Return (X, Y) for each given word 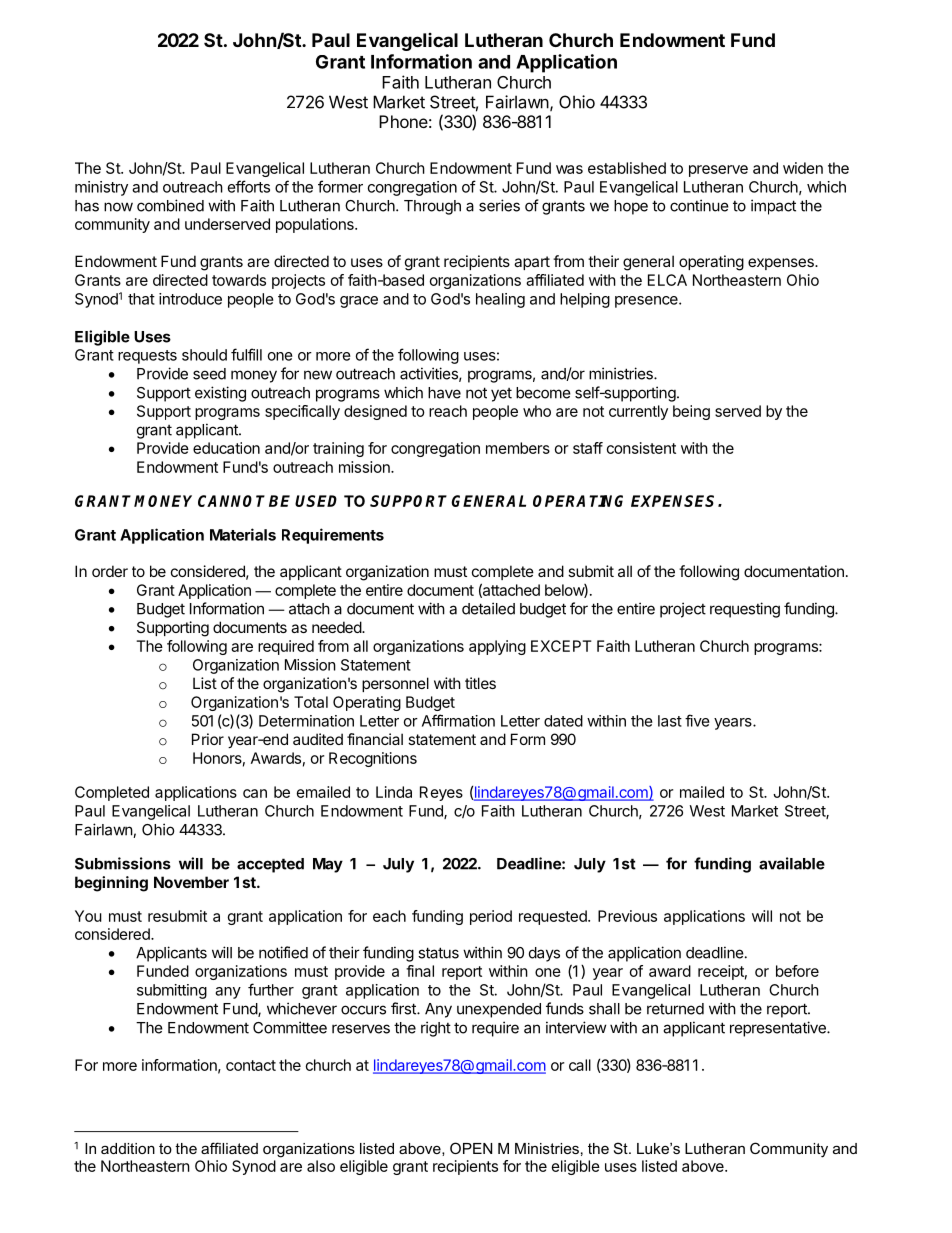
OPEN (471, 1148)
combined (170, 205)
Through (432, 207)
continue (699, 205)
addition (128, 1148)
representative (779, 1029)
